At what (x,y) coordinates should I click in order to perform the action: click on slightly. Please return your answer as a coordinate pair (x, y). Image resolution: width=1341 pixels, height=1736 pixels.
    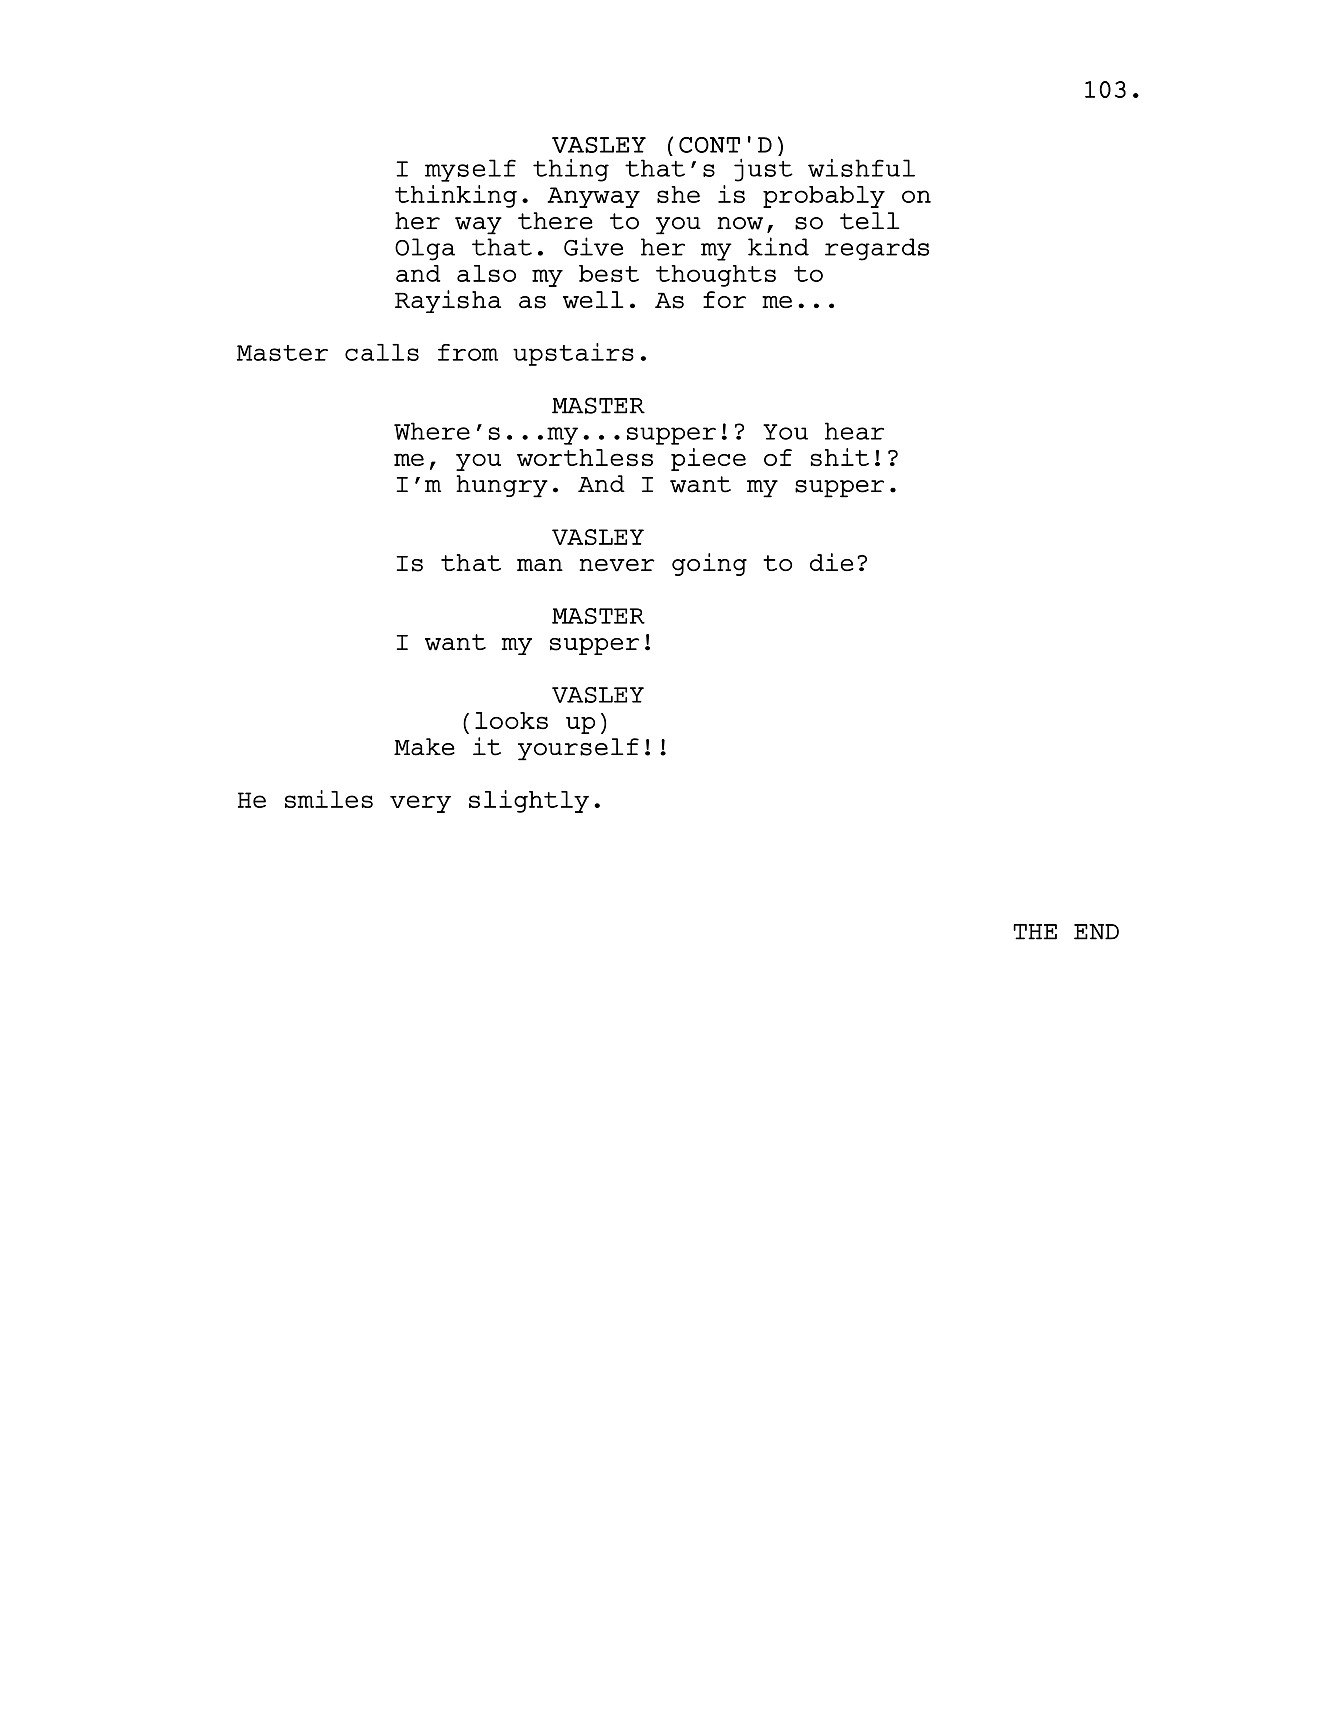
    Looking at the image, I should click on (529, 801).
